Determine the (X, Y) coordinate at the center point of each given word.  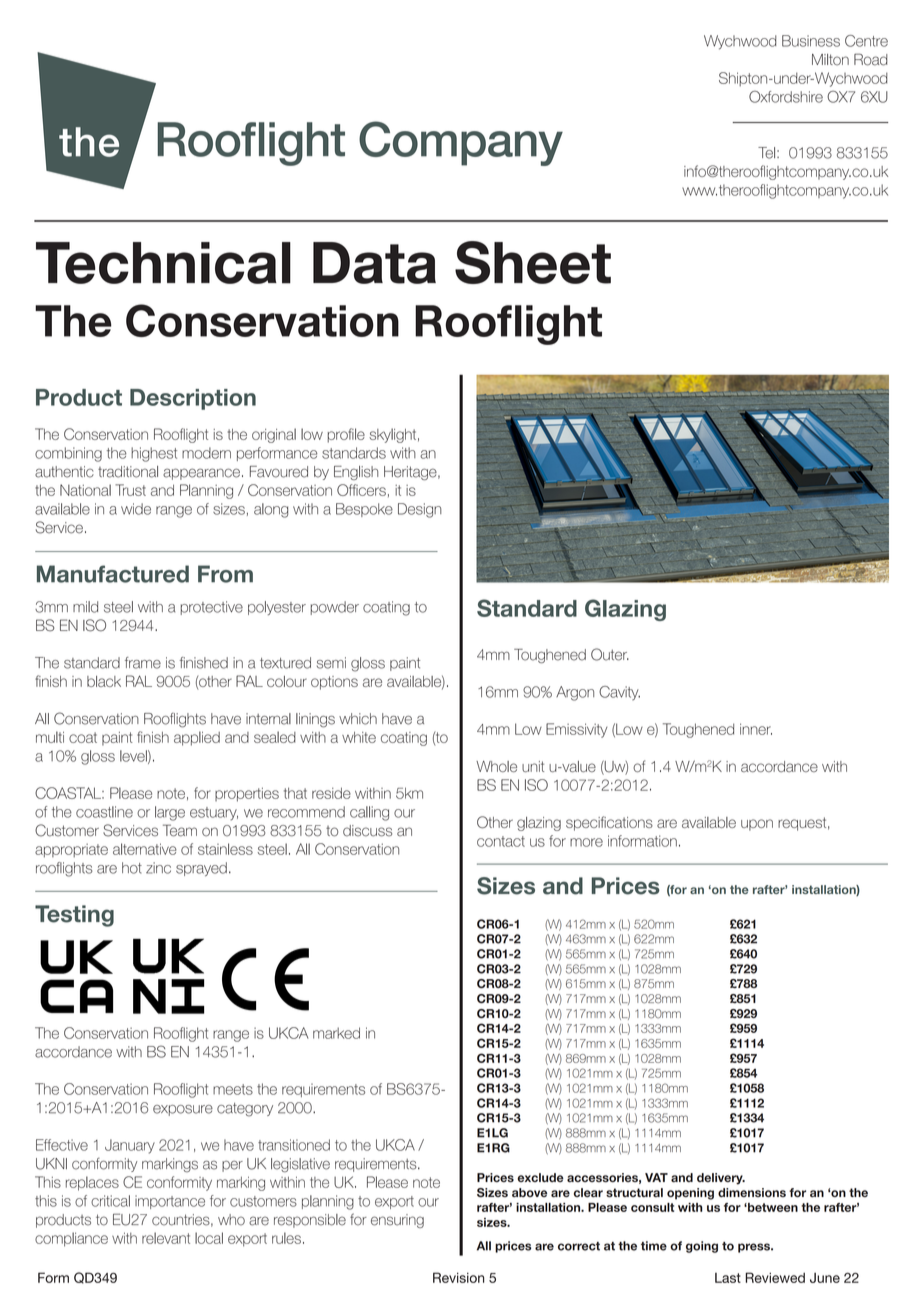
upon (757, 825)
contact (501, 841)
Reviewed (775, 1277)
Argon (575, 693)
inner (756, 729)
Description (193, 399)
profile (346, 435)
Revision (458, 1277)
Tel (766, 153)
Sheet (533, 262)
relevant (166, 1238)
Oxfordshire (786, 97)
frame (143, 663)
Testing (74, 916)
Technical (163, 263)
